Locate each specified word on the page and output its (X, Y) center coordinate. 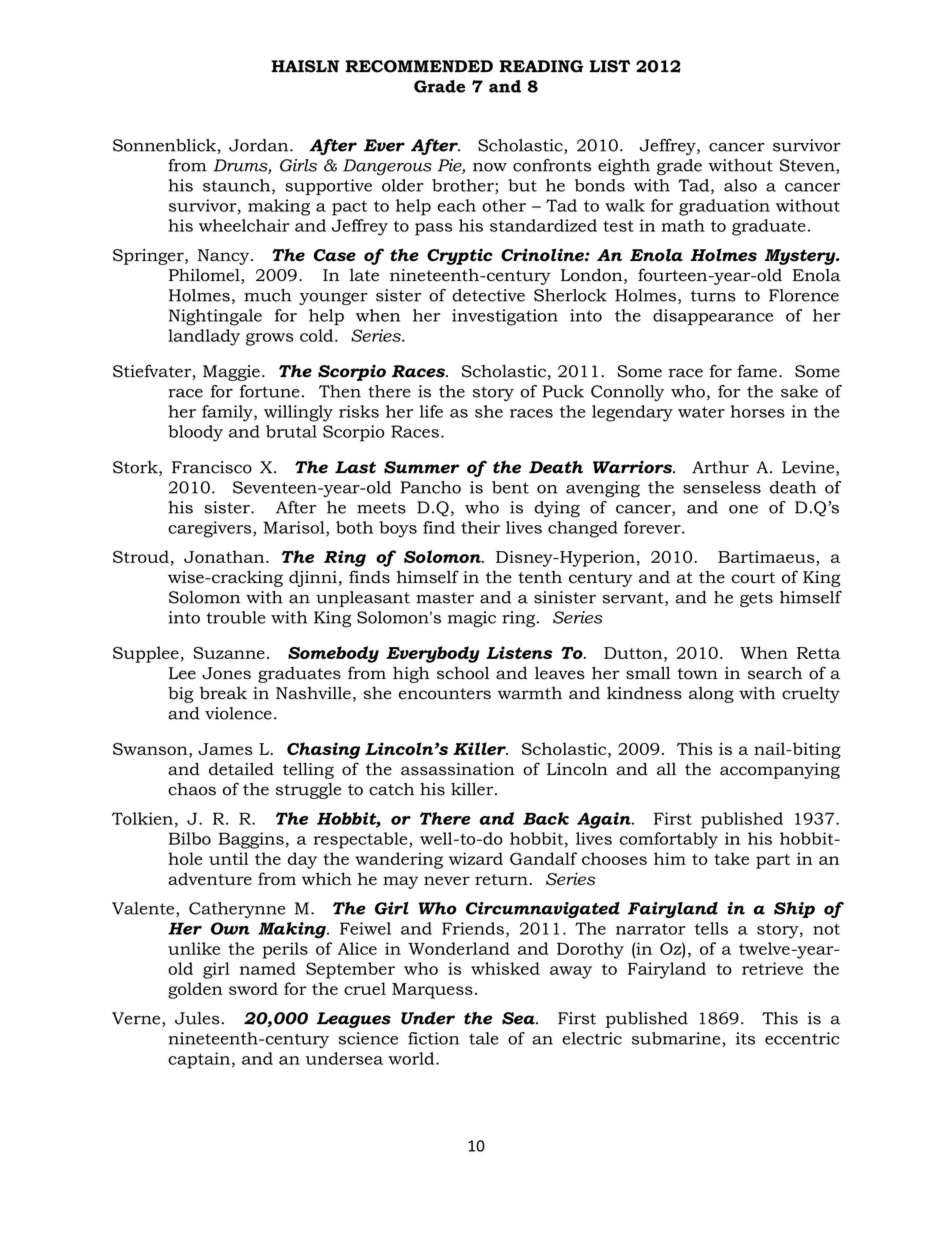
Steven (808, 166)
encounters (445, 694)
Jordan (260, 145)
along (711, 694)
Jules (197, 1018)
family (228, 413)
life (431, 411)
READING (541, 66)
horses (758, 411)
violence (238, 713)
